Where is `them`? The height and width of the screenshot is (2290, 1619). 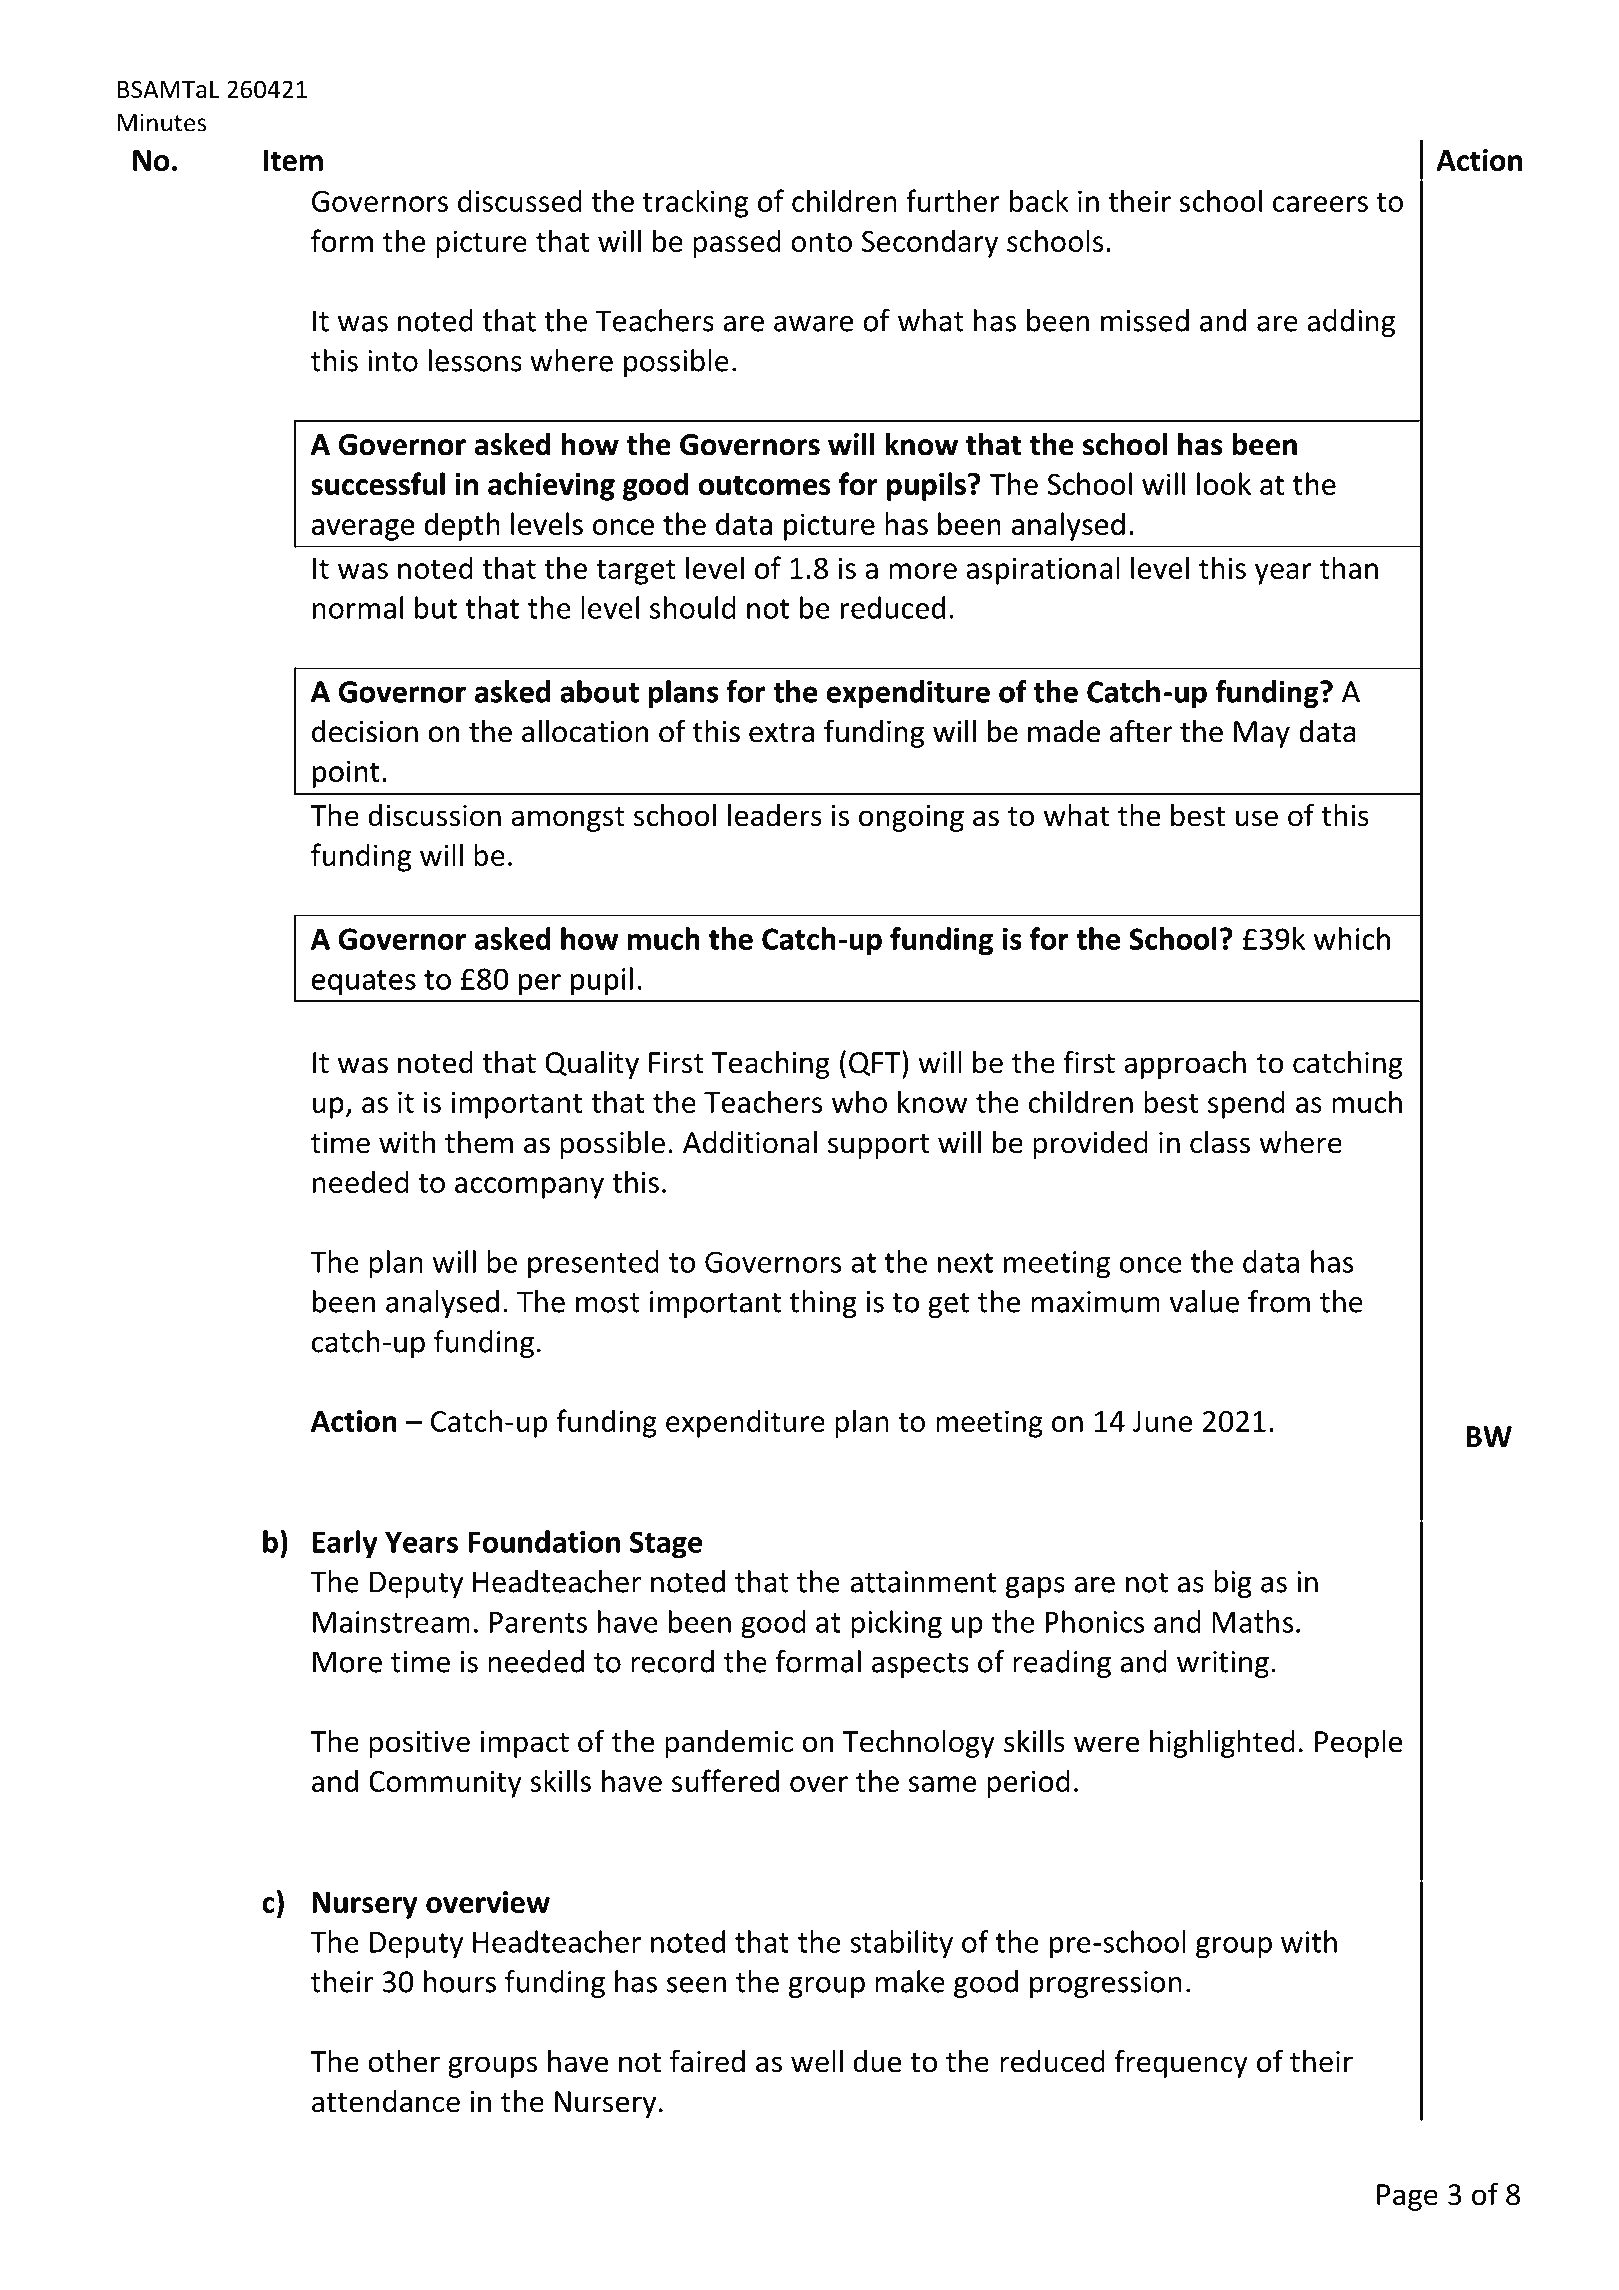
them is located at coordinates (479, 1142).
